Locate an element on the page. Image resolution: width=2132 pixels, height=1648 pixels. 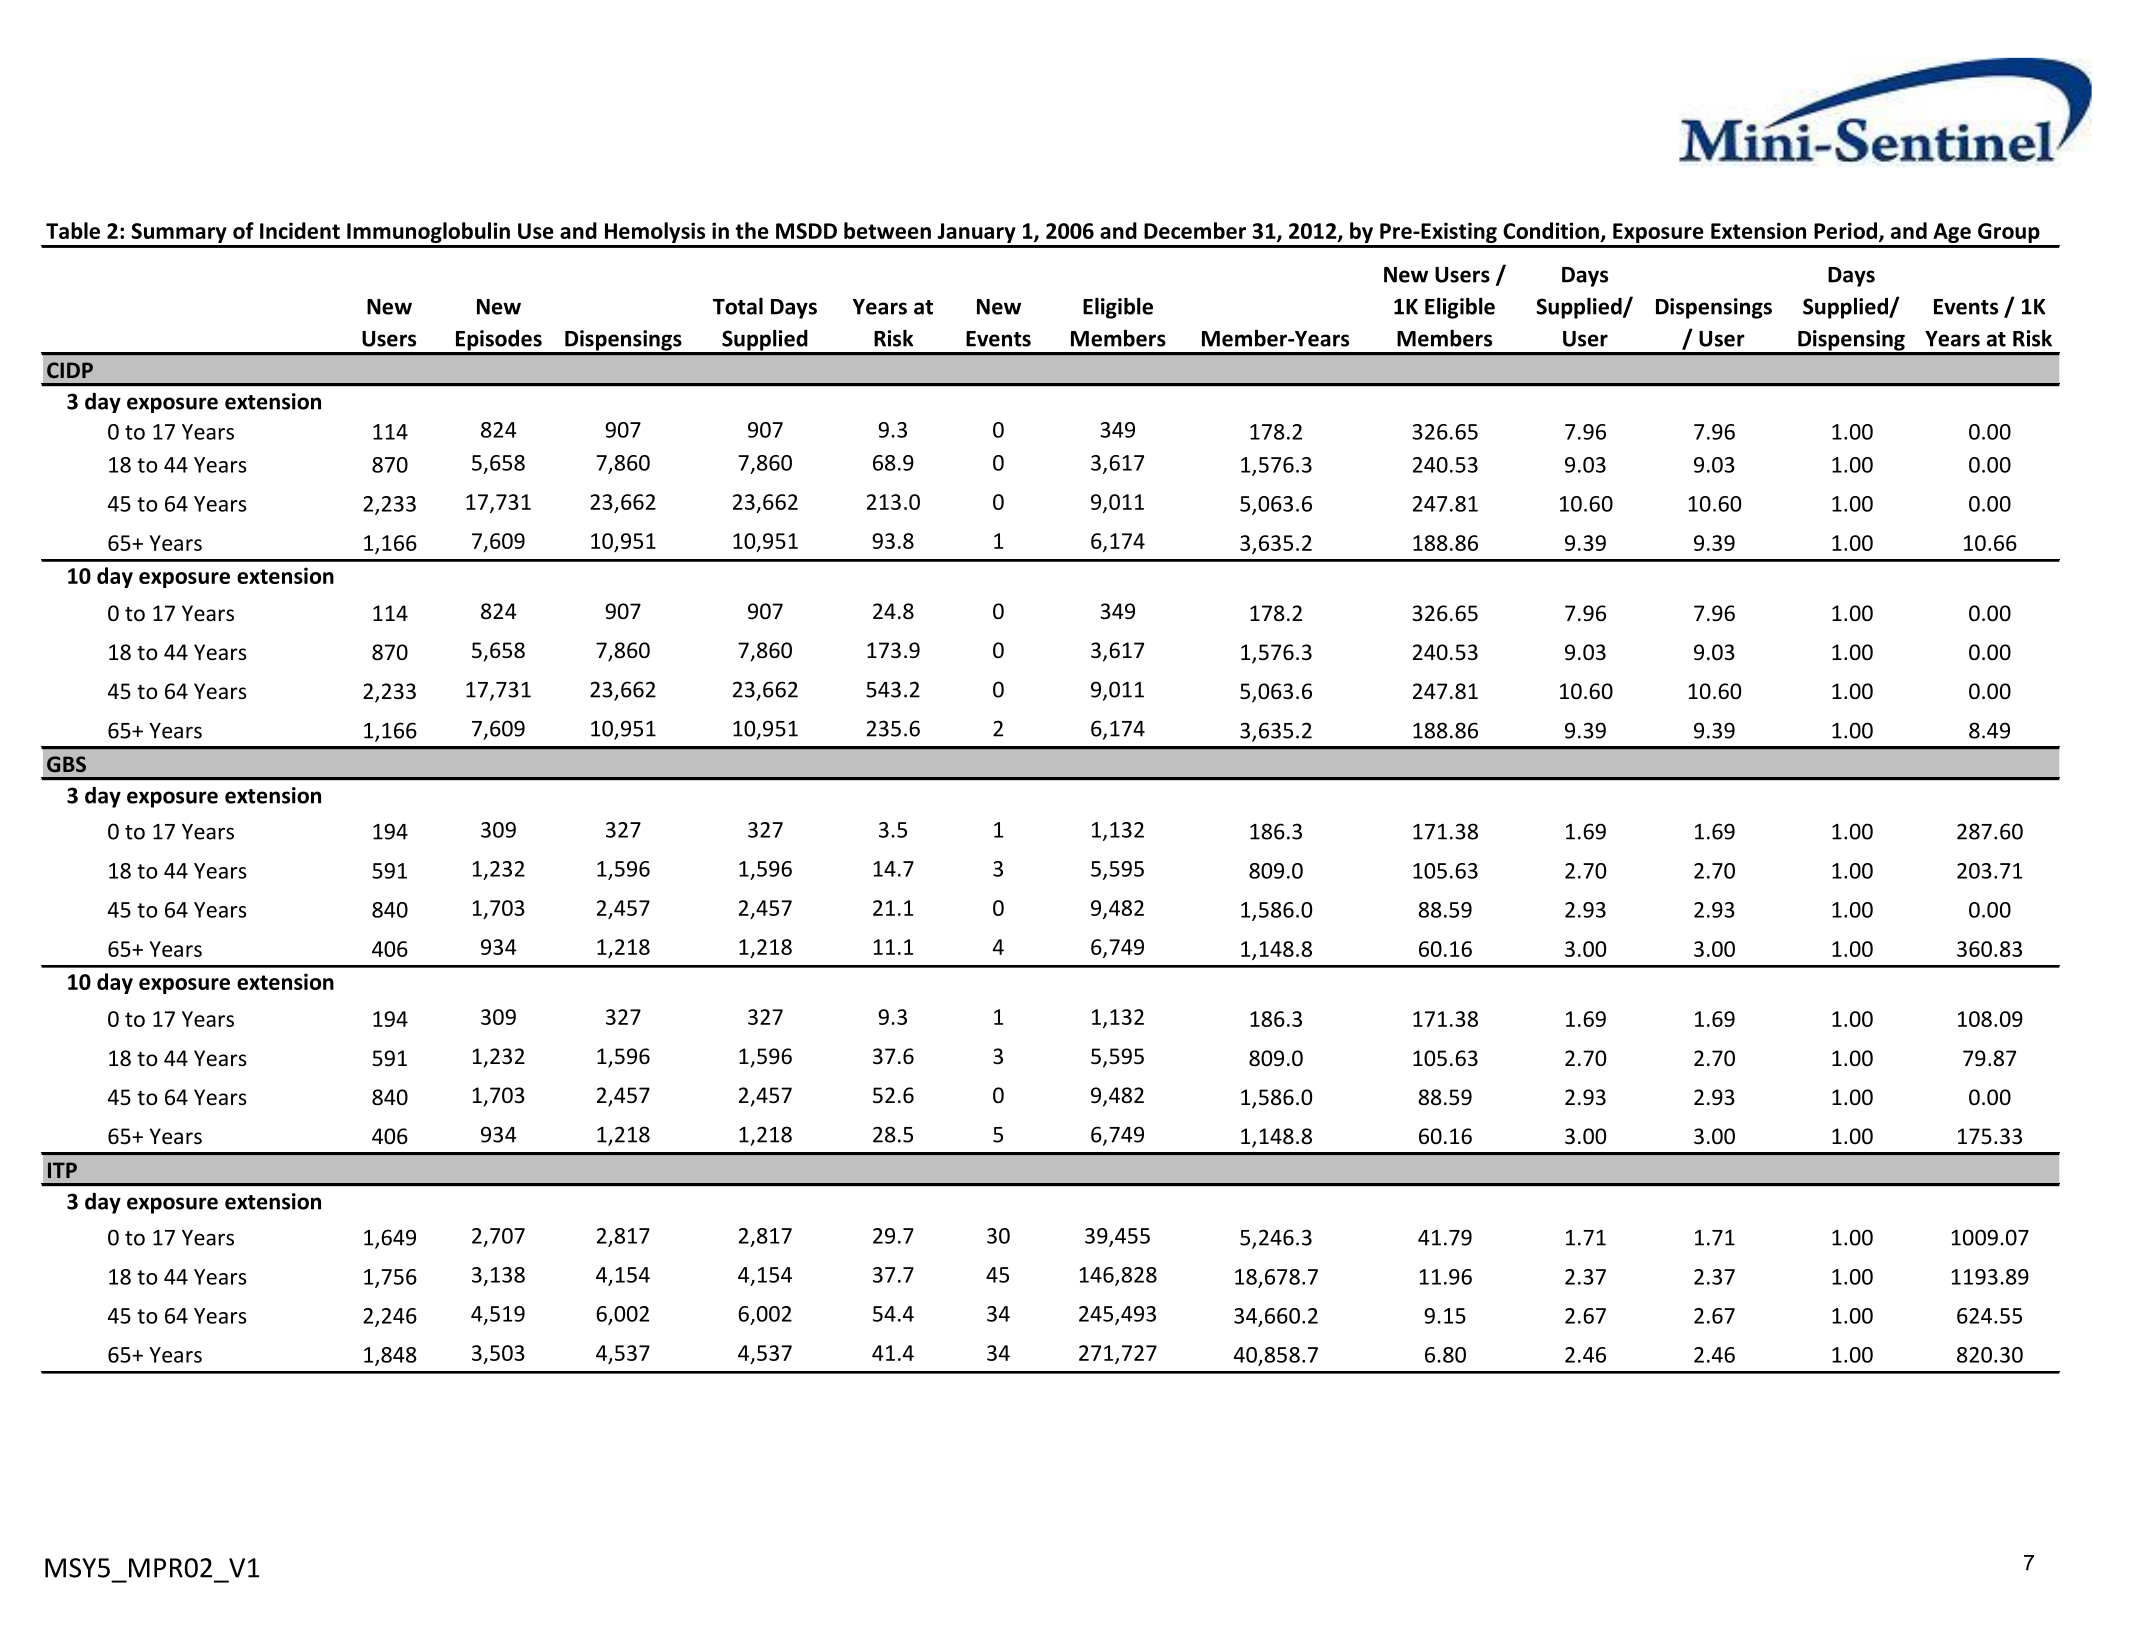
the is located at coordinates (752, 230).
